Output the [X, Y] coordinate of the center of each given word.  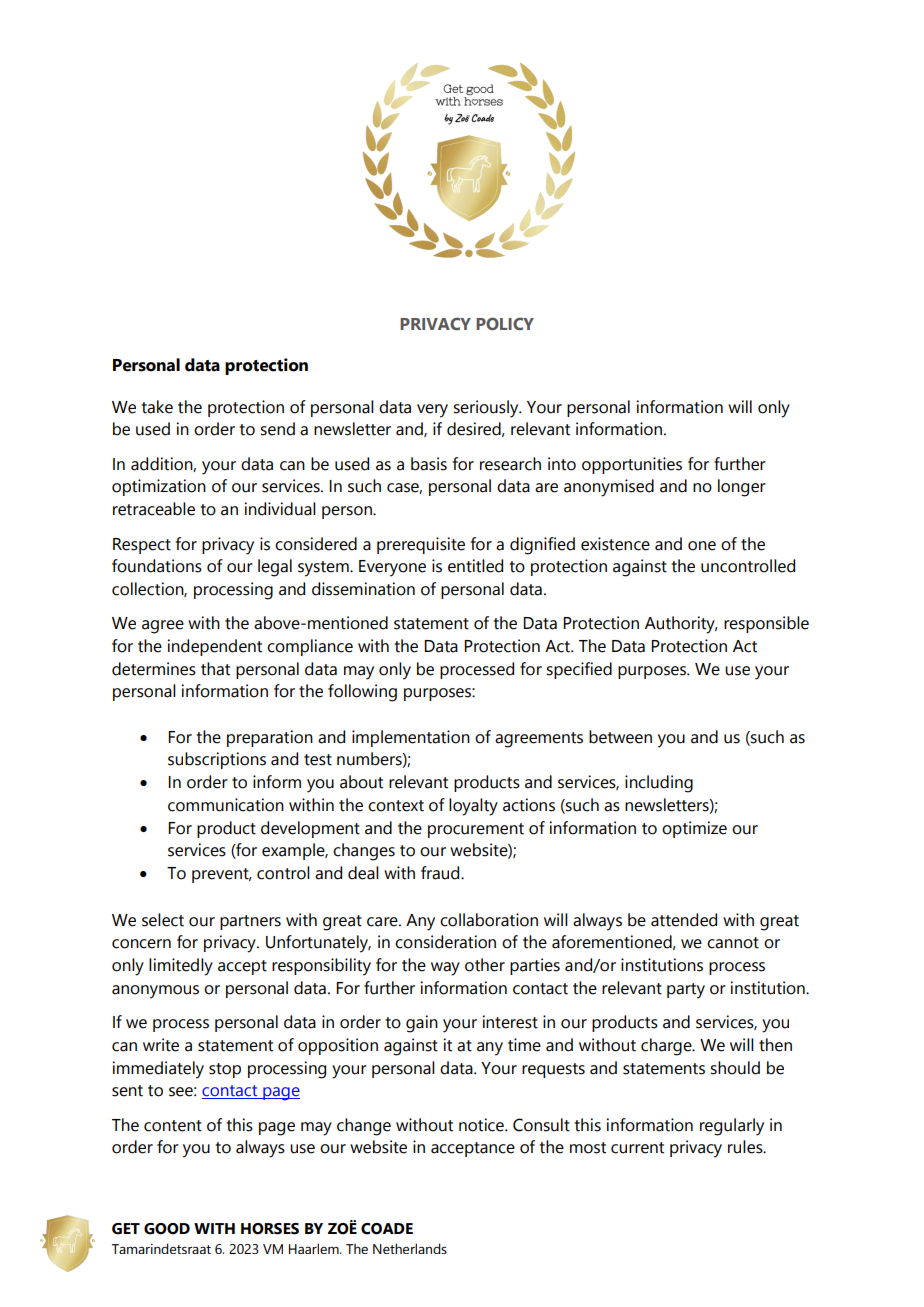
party [686, 991]
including [659, 784]
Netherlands [410, 1248]
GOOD [167, 1229]
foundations [157, 566]
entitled [475, 566]
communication [226, 805]
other [485, 965]
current [637, 1148]
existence [615, 544]
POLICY [505, 323]
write [161, 1045]
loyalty [473, 807]
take [157, 407]
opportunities [632, 465]
